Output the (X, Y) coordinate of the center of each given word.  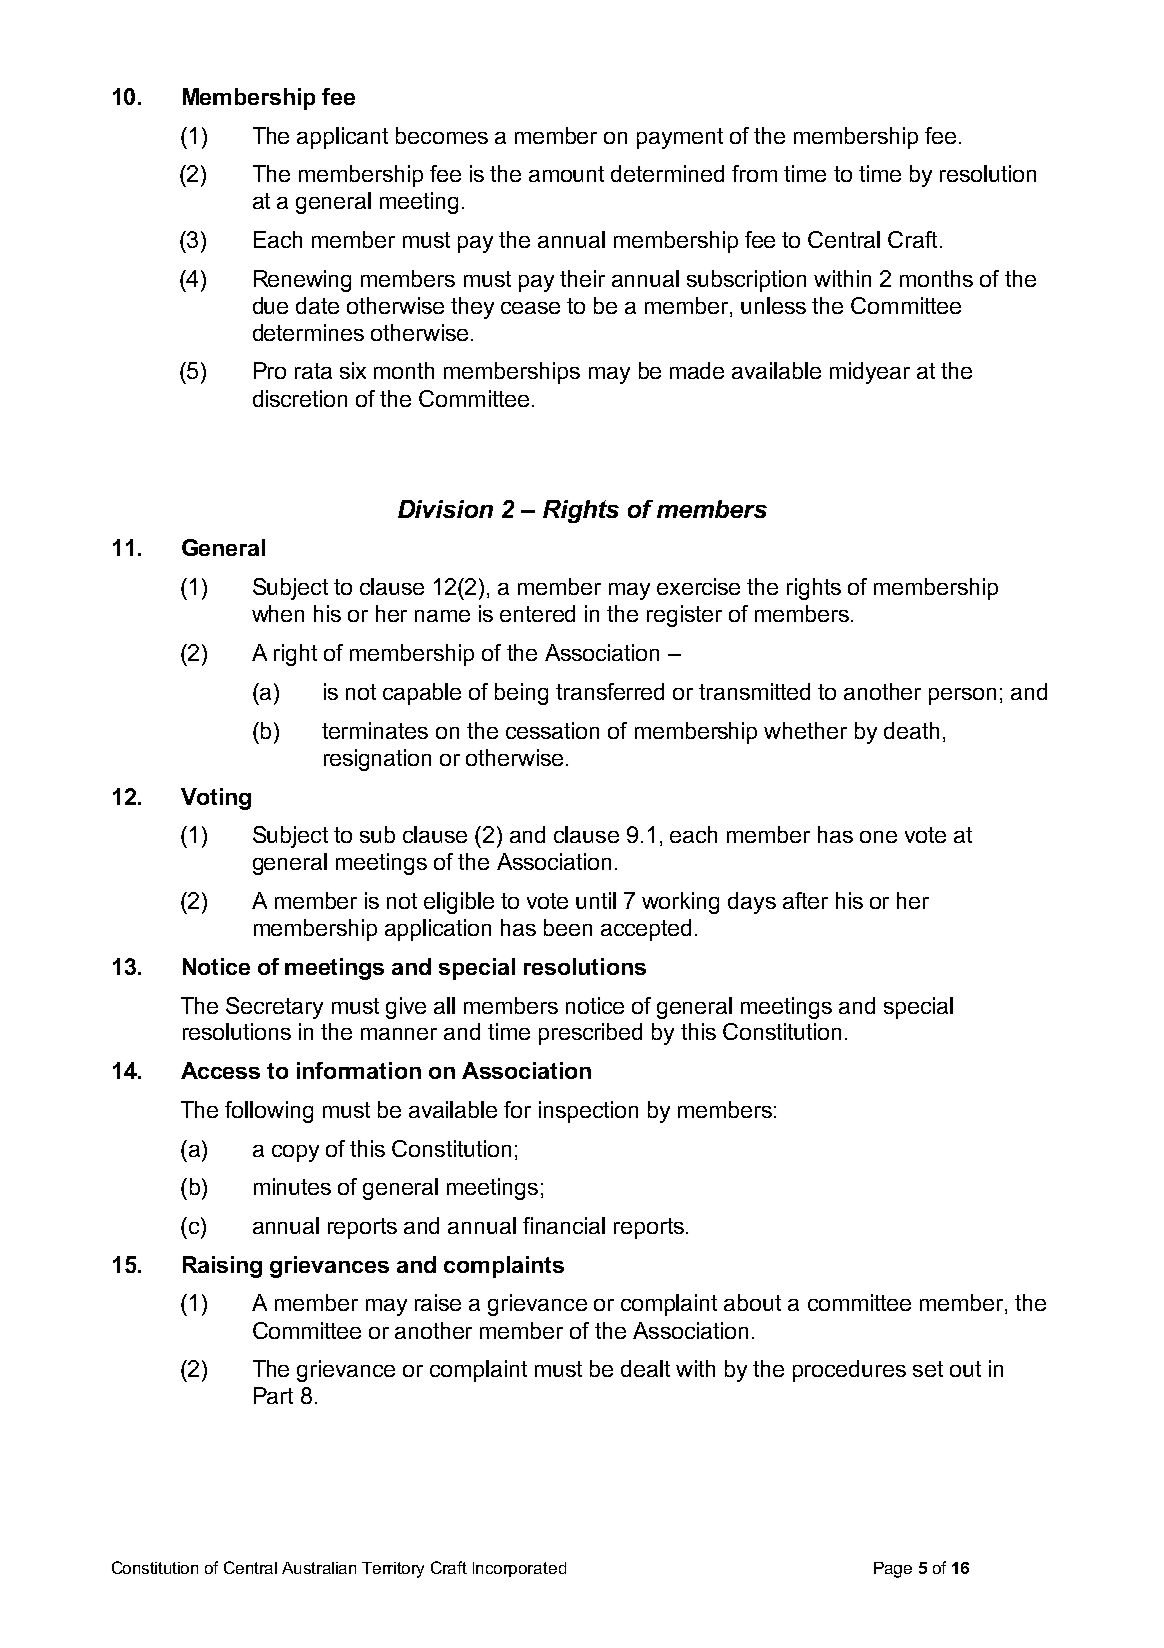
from (754, 173)
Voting (216, 799)
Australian (319, 1568)
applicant (342, 138)
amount (566, 174)
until (596, 900)
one (878, 837)
